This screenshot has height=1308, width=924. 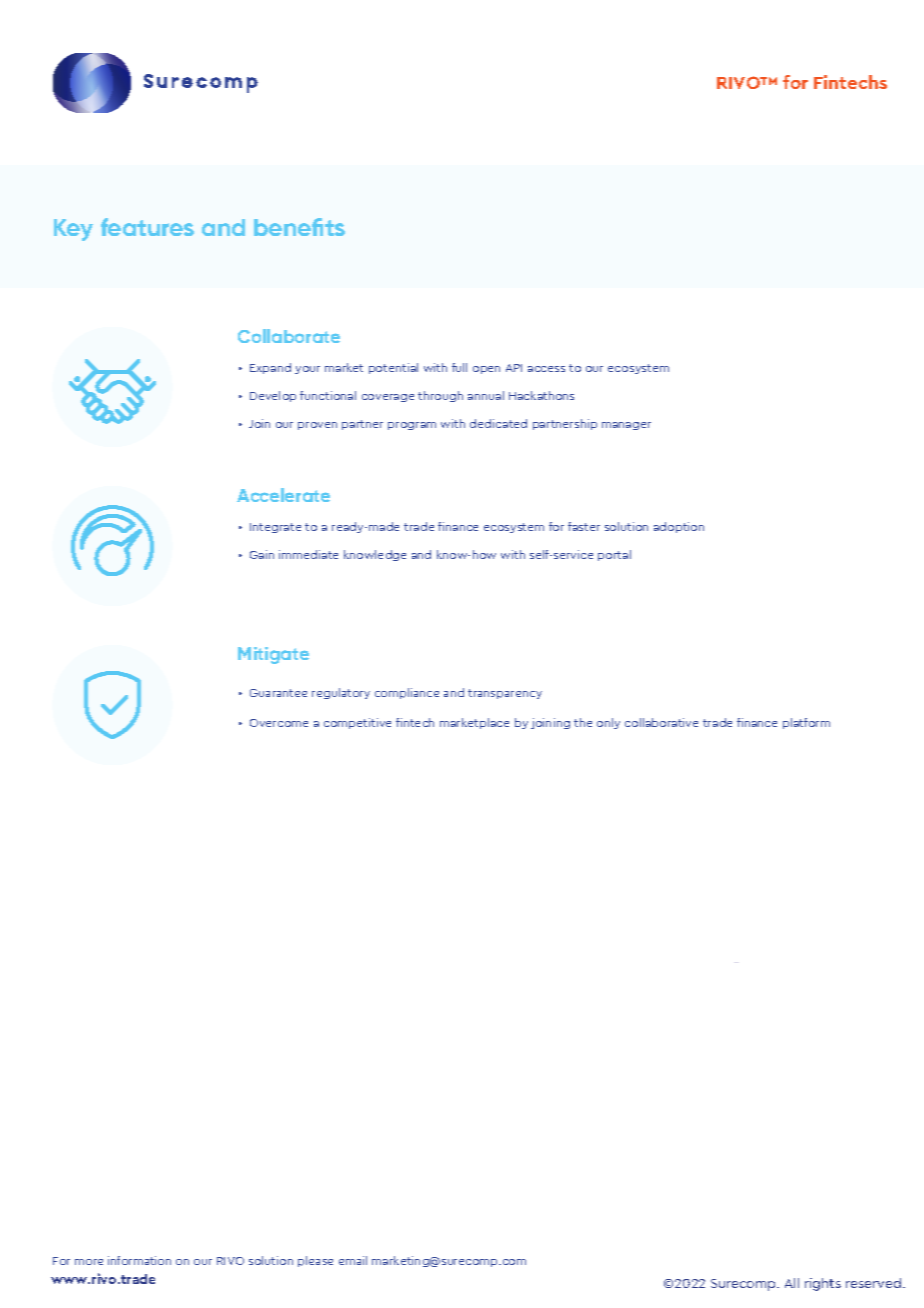 What do you see at coordinates (283, 495) in the screenshot?
I see `Accelerate` at bounding box center [283, 495].
